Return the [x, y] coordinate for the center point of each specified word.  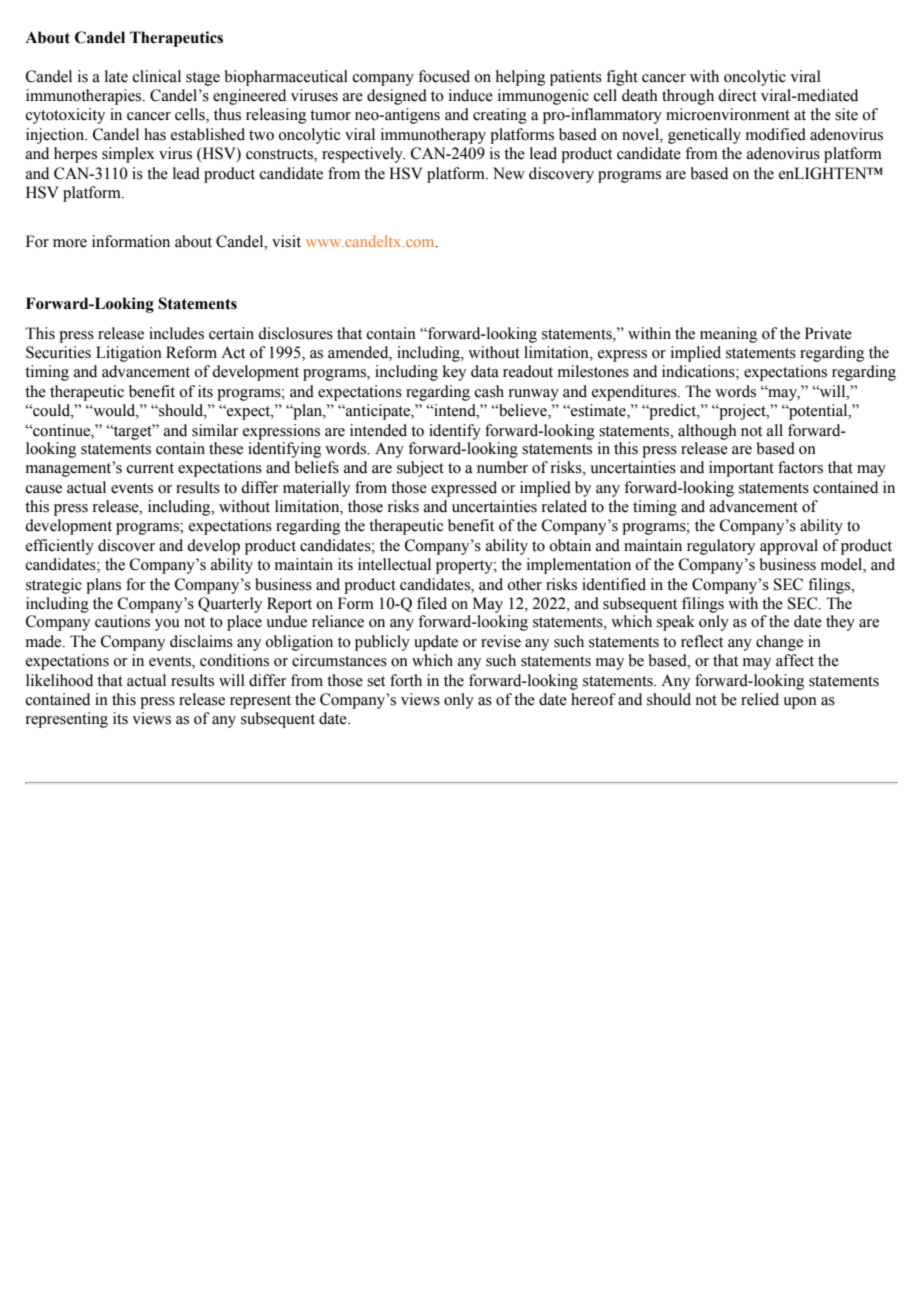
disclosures [295, 333]
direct [737, 95]
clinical [157, 76]
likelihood [59, 680]
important [741, 469]
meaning [728, 335]
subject [420, 469]
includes [176, 333]
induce [471, 95]
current [150, 468]
